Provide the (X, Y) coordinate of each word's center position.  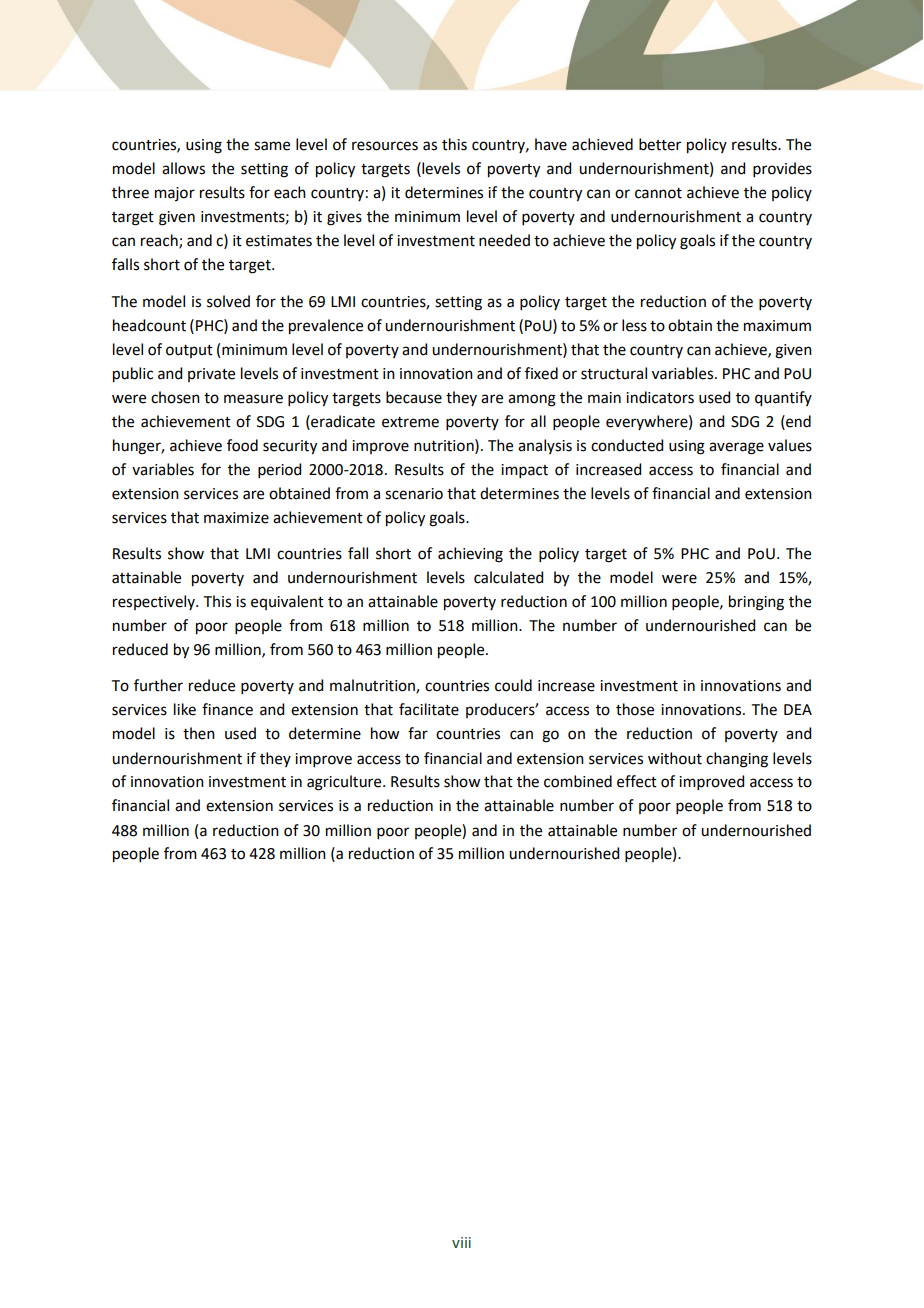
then (199, 733)
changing (737, 760)
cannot (658, 193)
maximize (236, 518)
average (736, 448)
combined (578, 781)
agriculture (345, 783)
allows (183, 168)
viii (461, 1242)
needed (504, 240)
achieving (470, 555)
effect (637, 781)
